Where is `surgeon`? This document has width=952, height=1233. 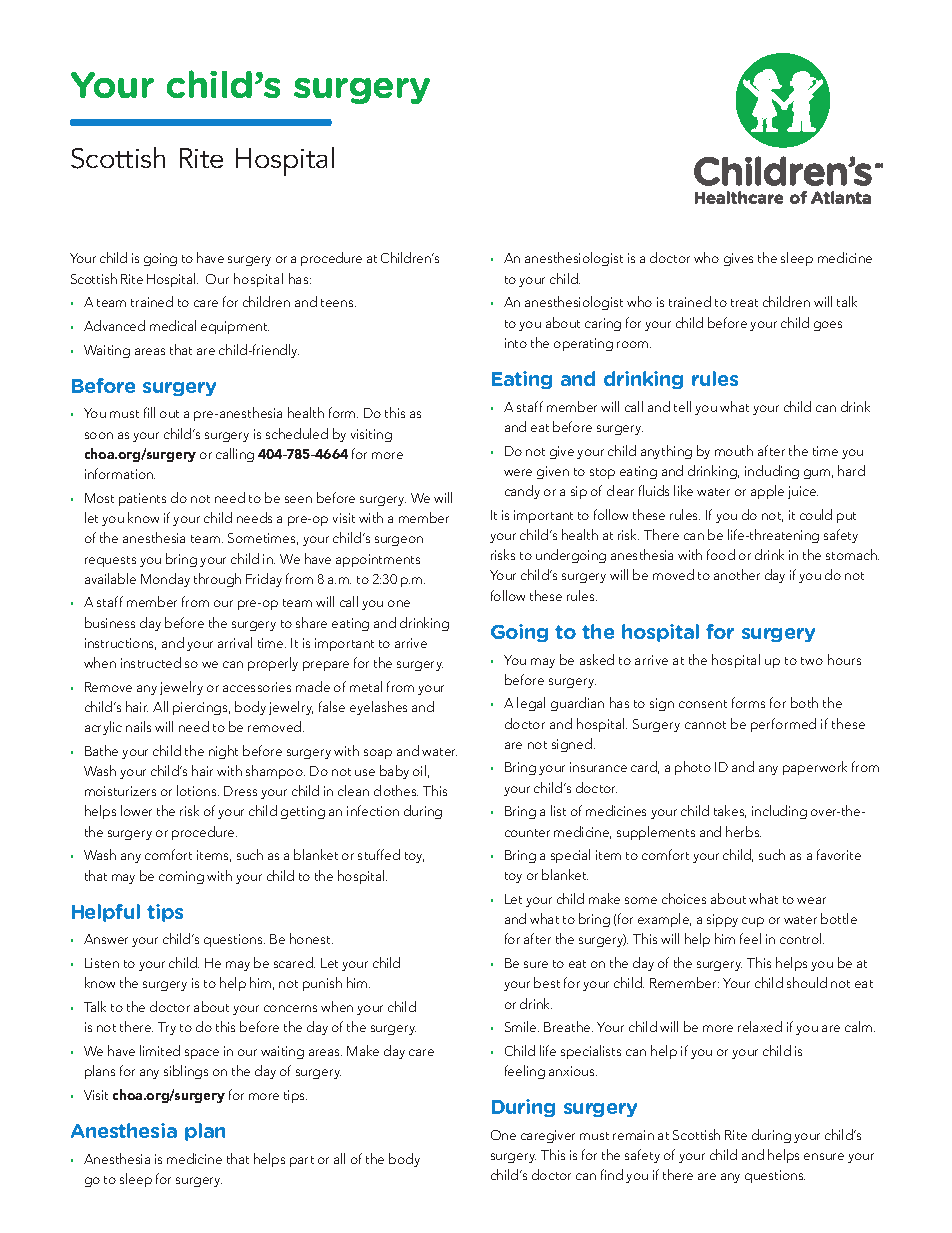
surgeon is located at coordinates (399, 541).
